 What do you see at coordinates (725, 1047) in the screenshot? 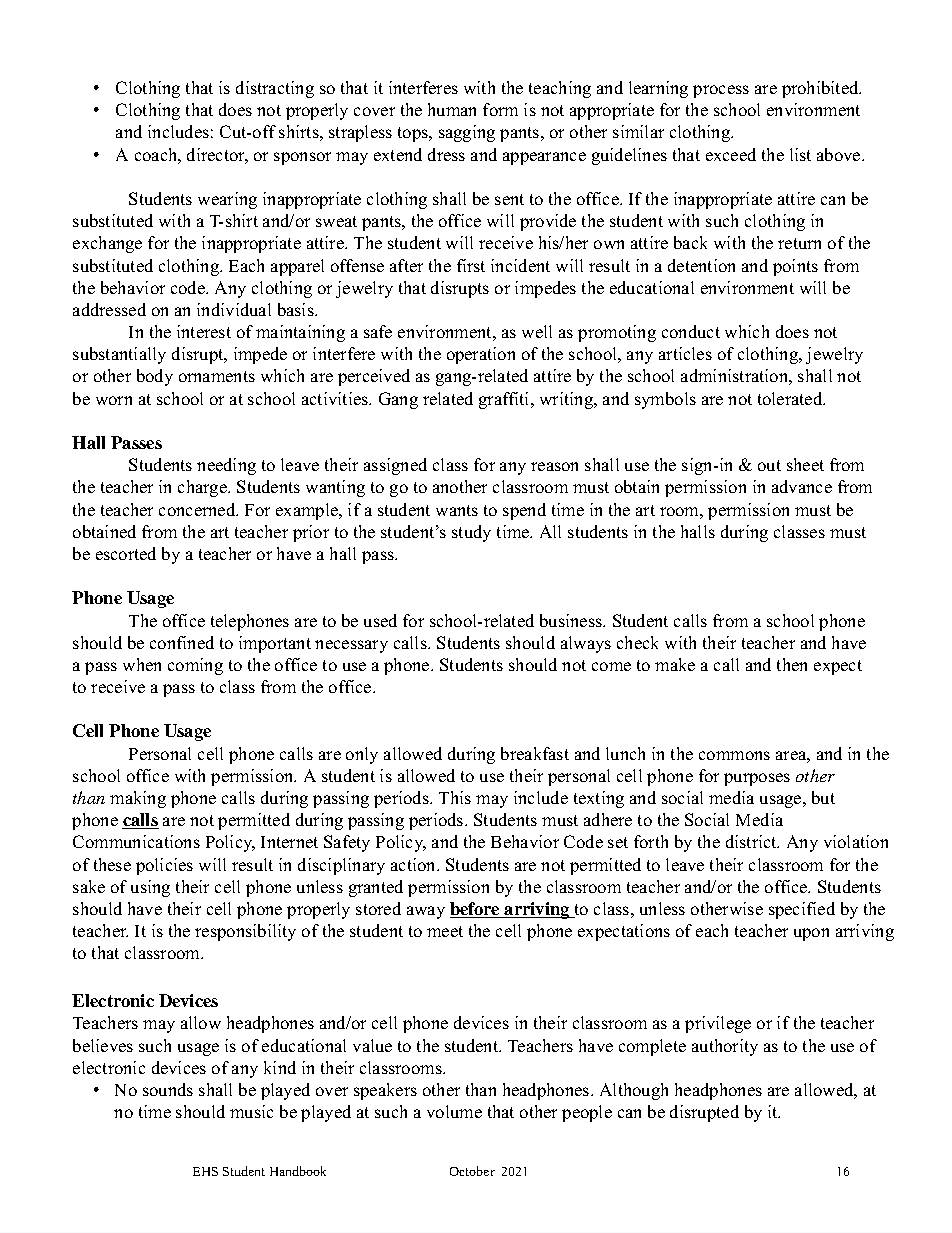
I see `authority` at bounding box center [725, 1047].
